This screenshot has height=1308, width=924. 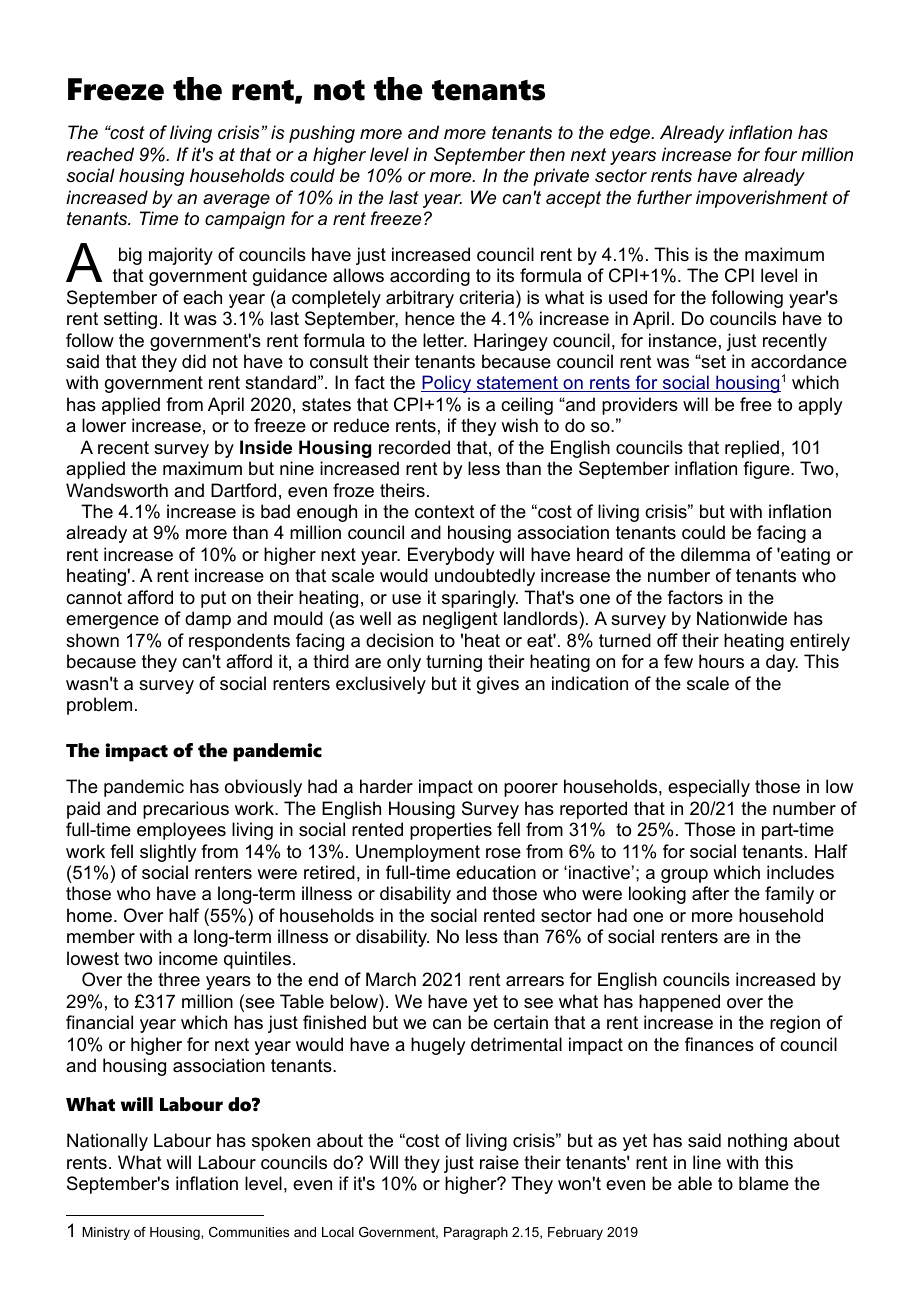 I want to click on average, so click(x=236, y=201).
